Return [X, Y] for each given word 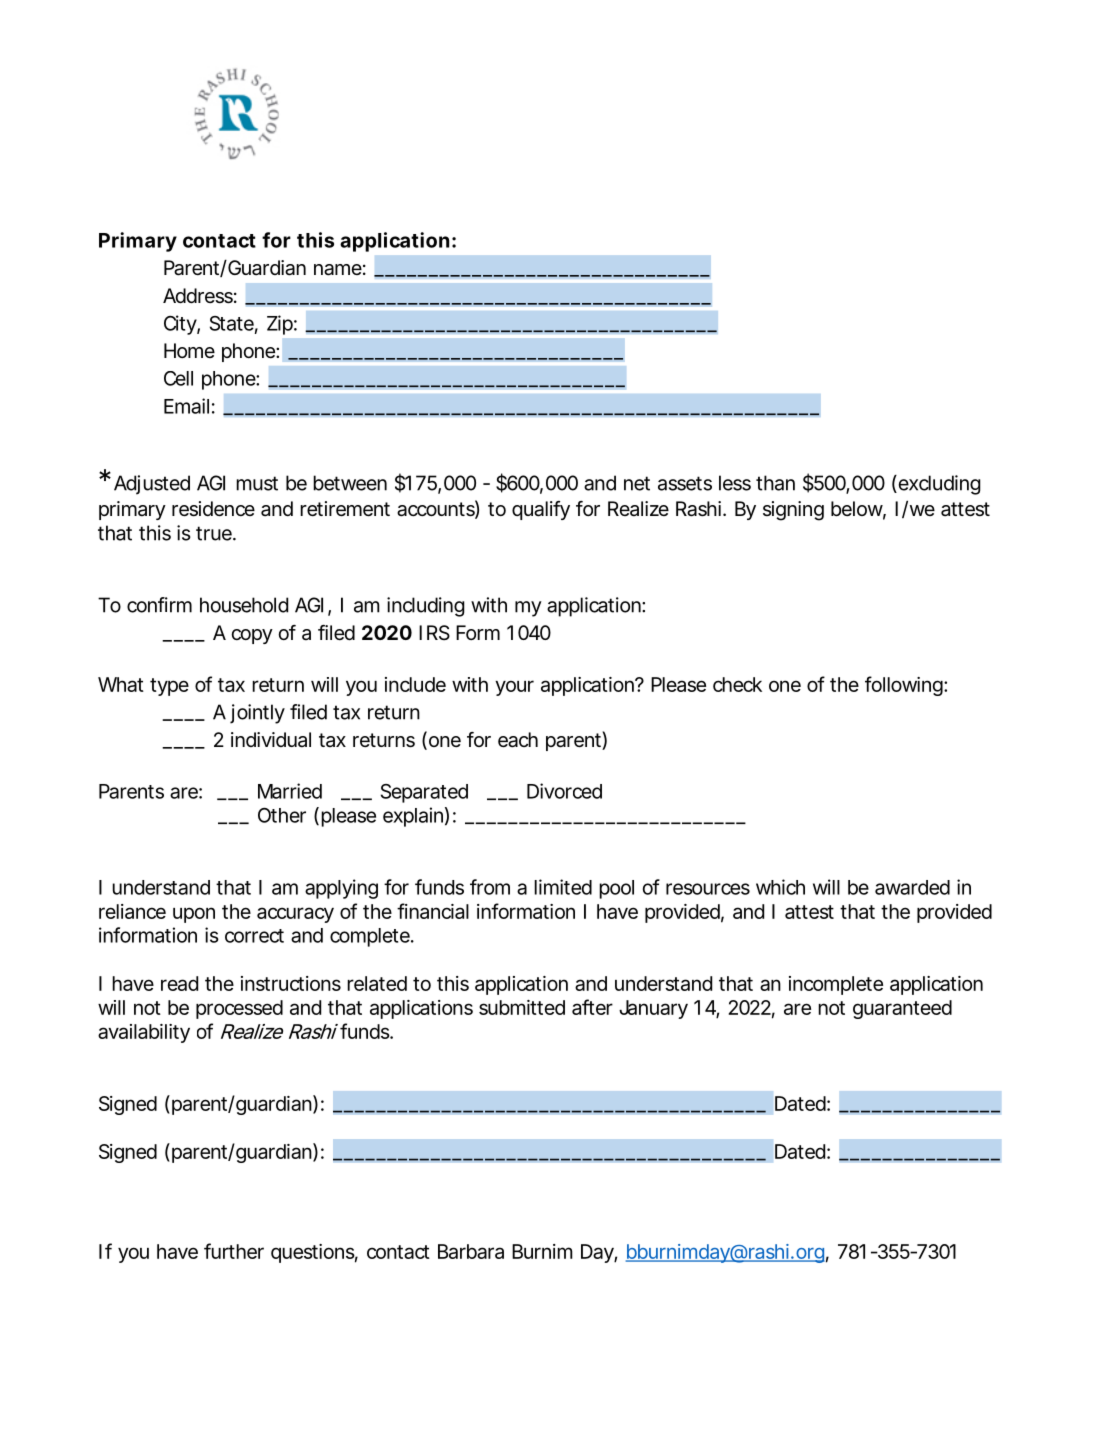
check [737, 684]
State [234, 324]
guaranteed [902, 1009]
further [234, 1251]
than [775, 483]
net [637, 483]
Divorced [564, 791]
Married [290, 791]
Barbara [471, 1251]
